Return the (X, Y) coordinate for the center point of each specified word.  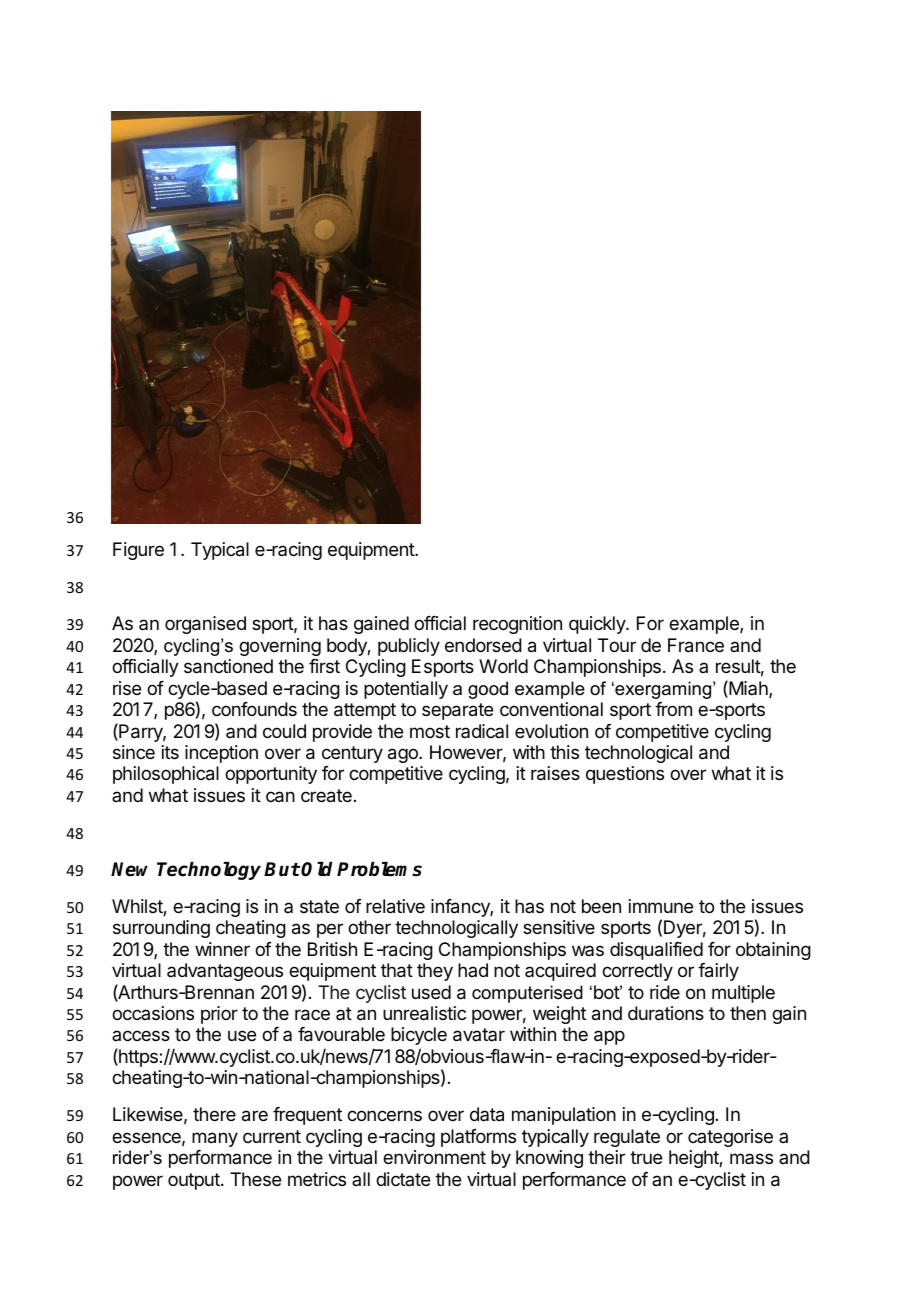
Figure (138, 551)
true (646, 1157)
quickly (598, 625)
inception (221, 754)
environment (434, 1157)
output (195, 1181)
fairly (718, 972)
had (473, 970)
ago (404, 755)
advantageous (225, 972)
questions (625, 775)
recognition (517, 625)
